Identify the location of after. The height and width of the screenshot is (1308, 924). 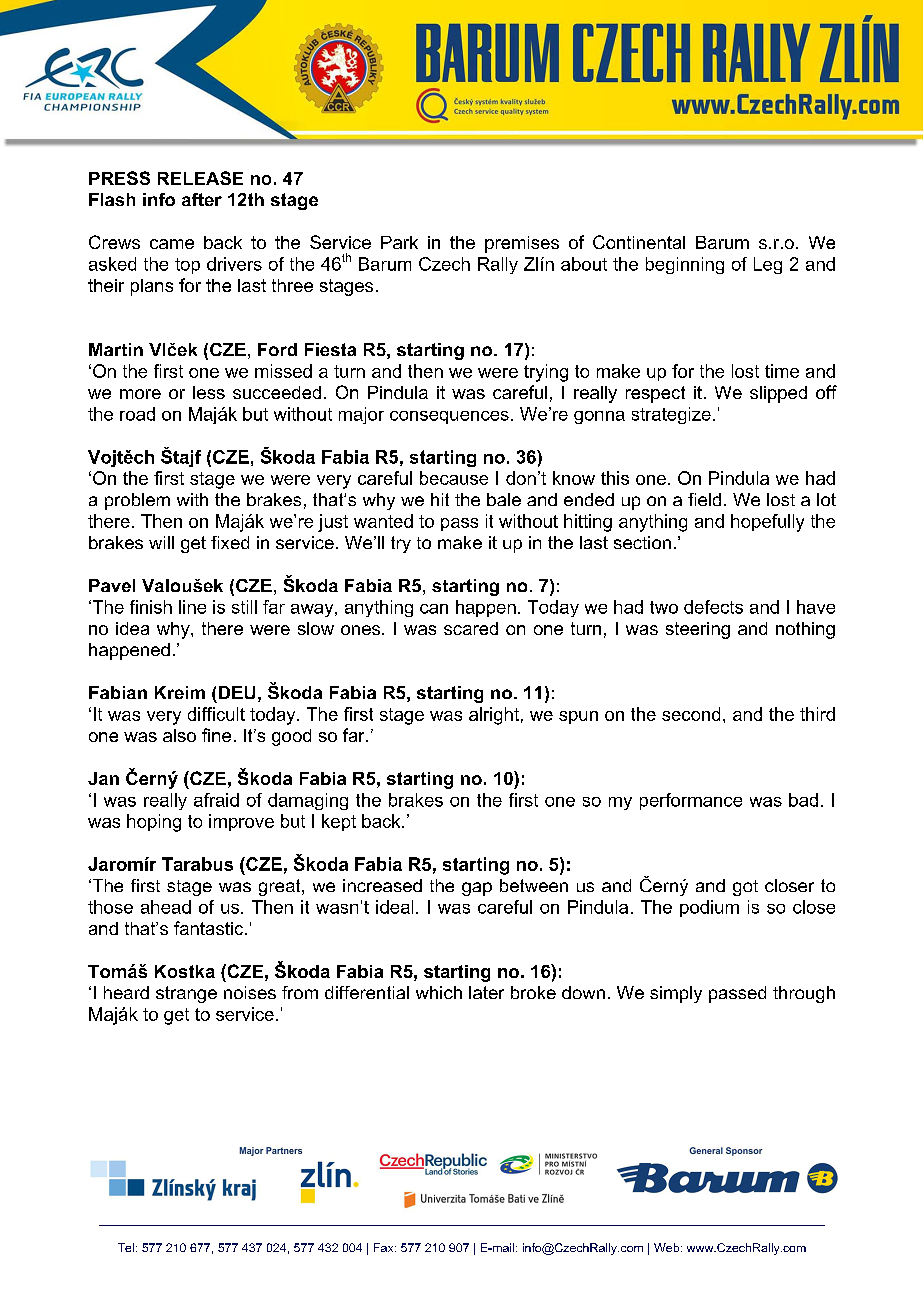
(202, 199).
